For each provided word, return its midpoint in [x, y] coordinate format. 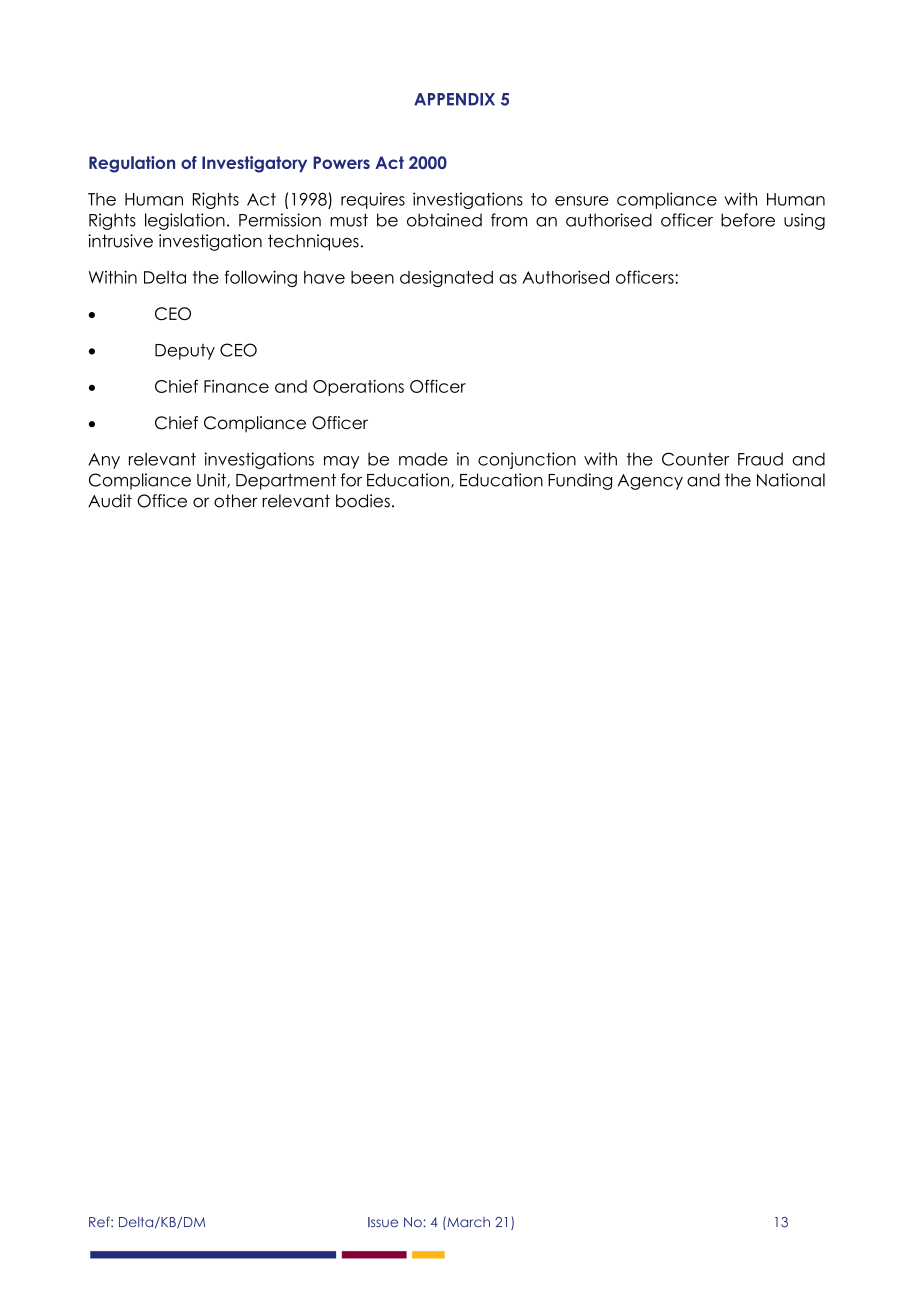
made [423, 459]
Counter [695, 459]
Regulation [132, 164]
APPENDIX [454, 99]
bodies [363, 501]
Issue [383, 1222]
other [236, 501]
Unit [212, 480]
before [748, 220]
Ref [100, 1221]
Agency [650, 482]
